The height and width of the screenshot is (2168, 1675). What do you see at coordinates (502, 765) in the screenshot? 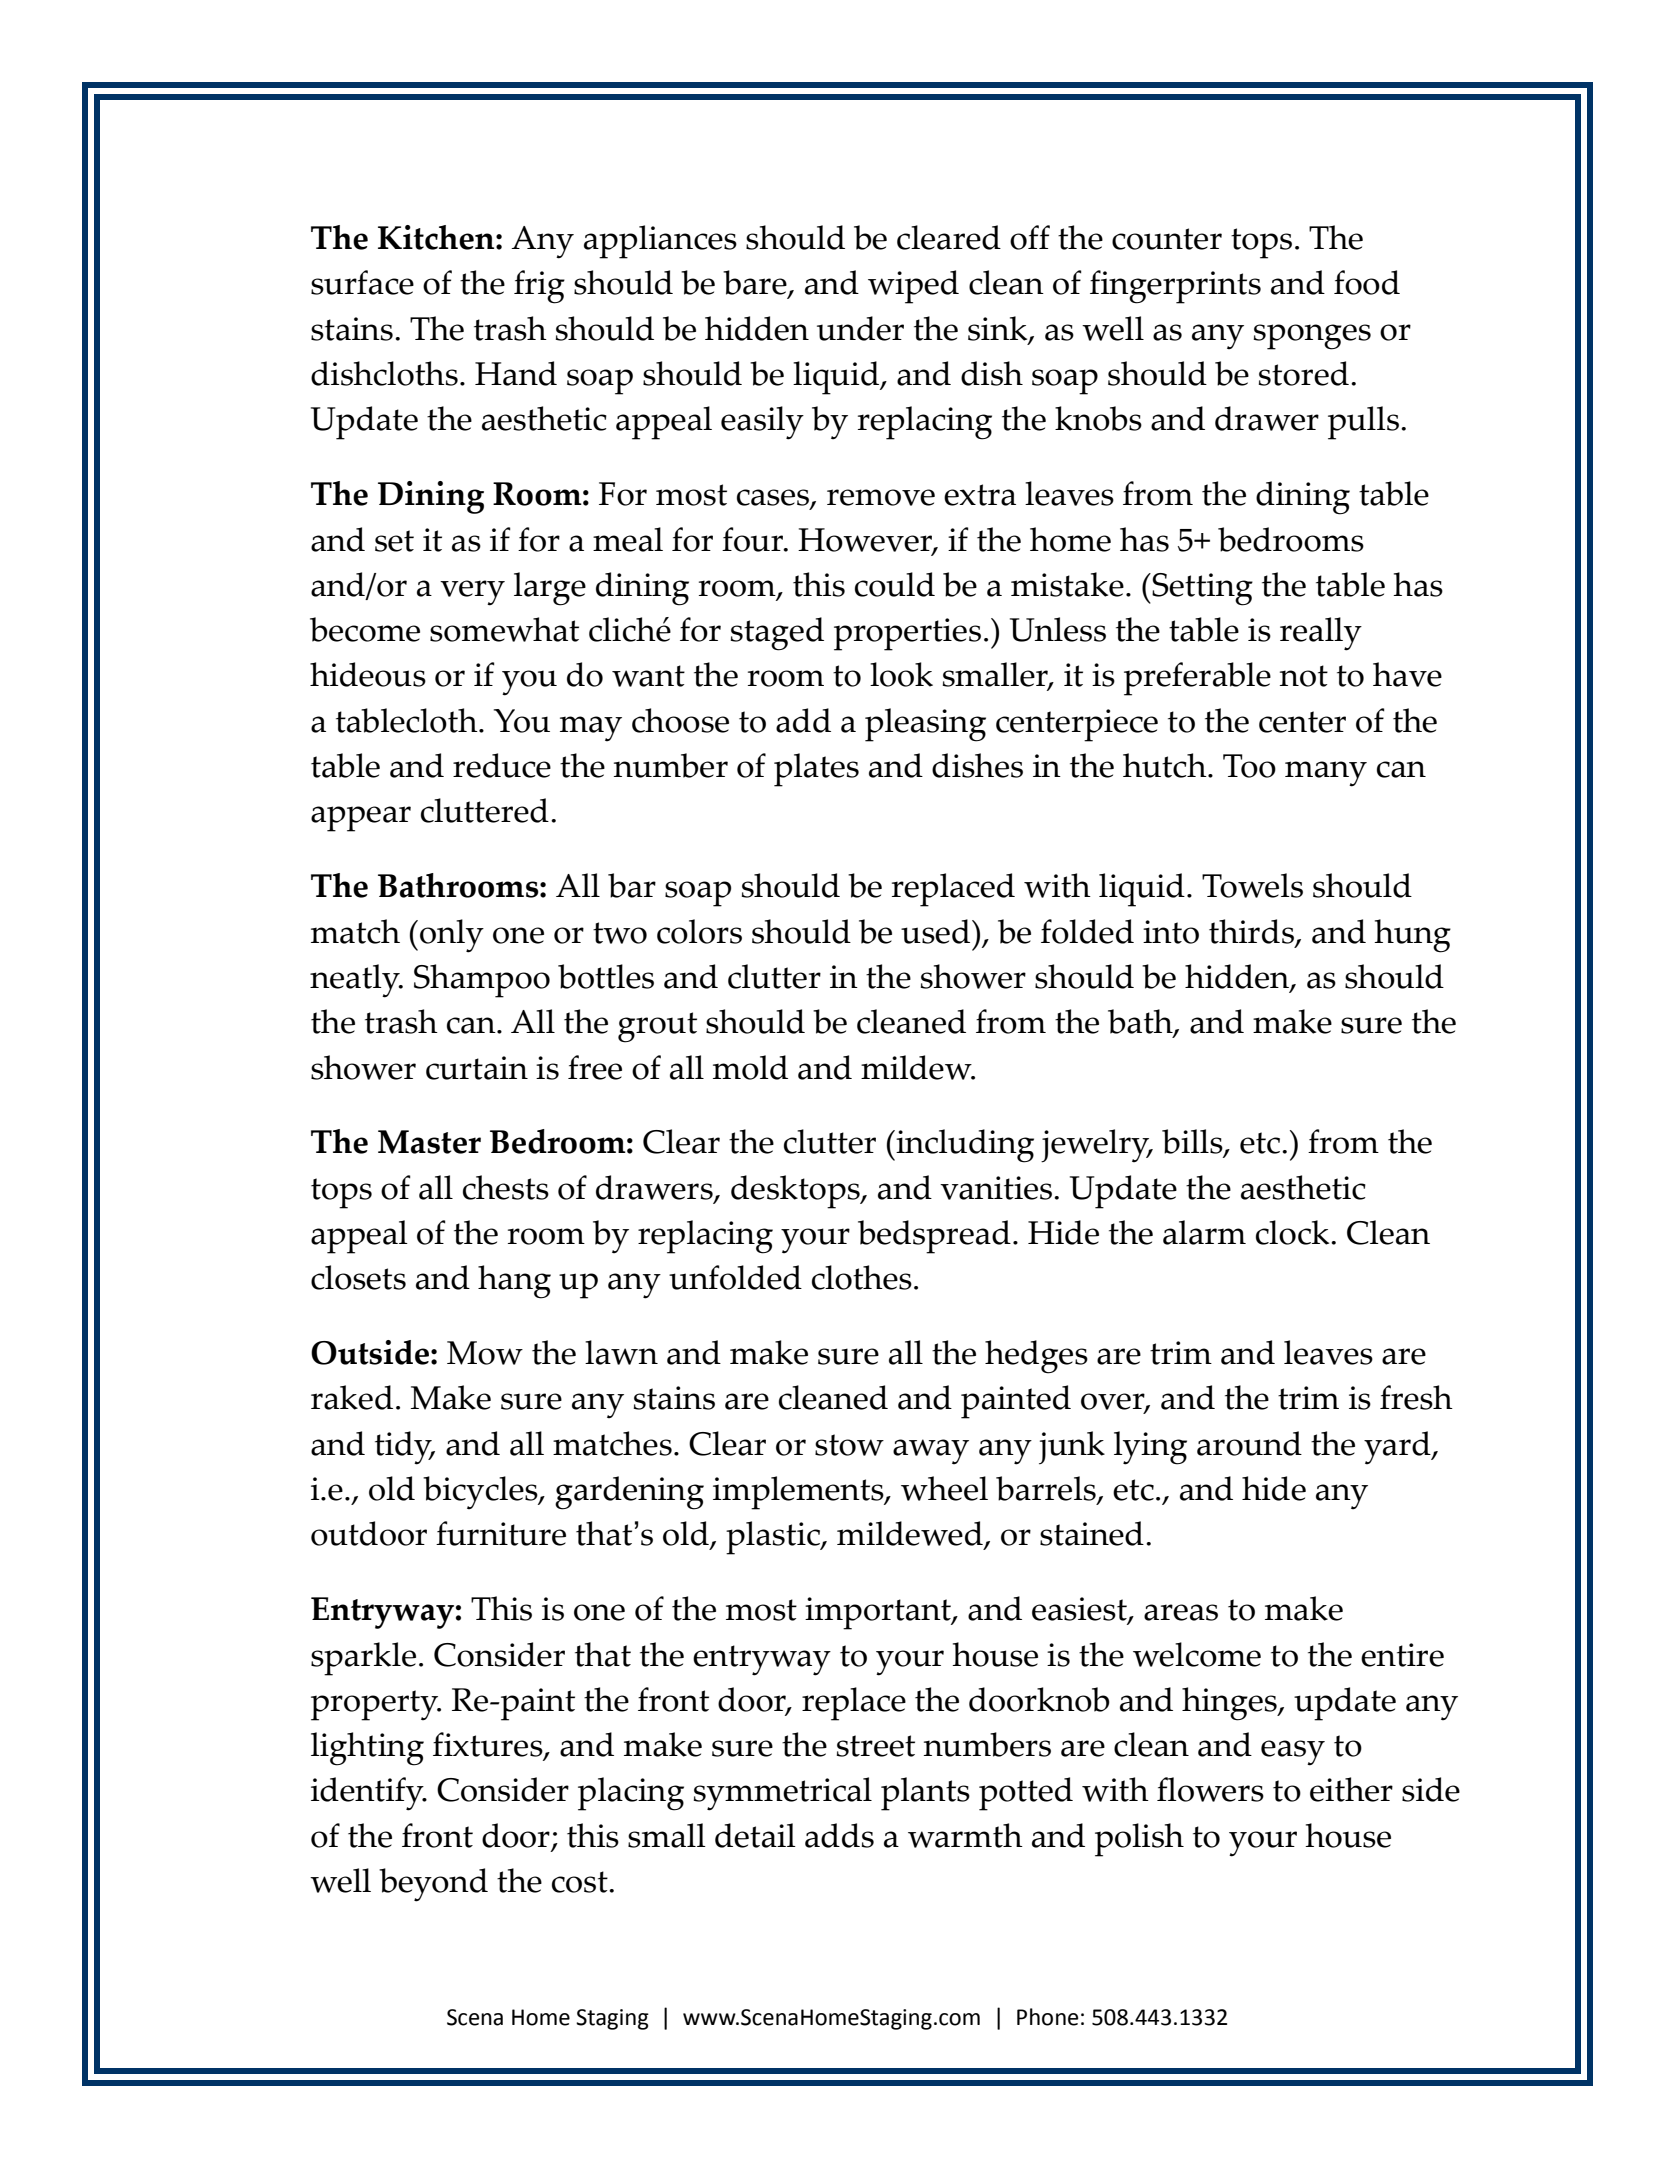
I see `reduce` at bounding box center [502, 765].
